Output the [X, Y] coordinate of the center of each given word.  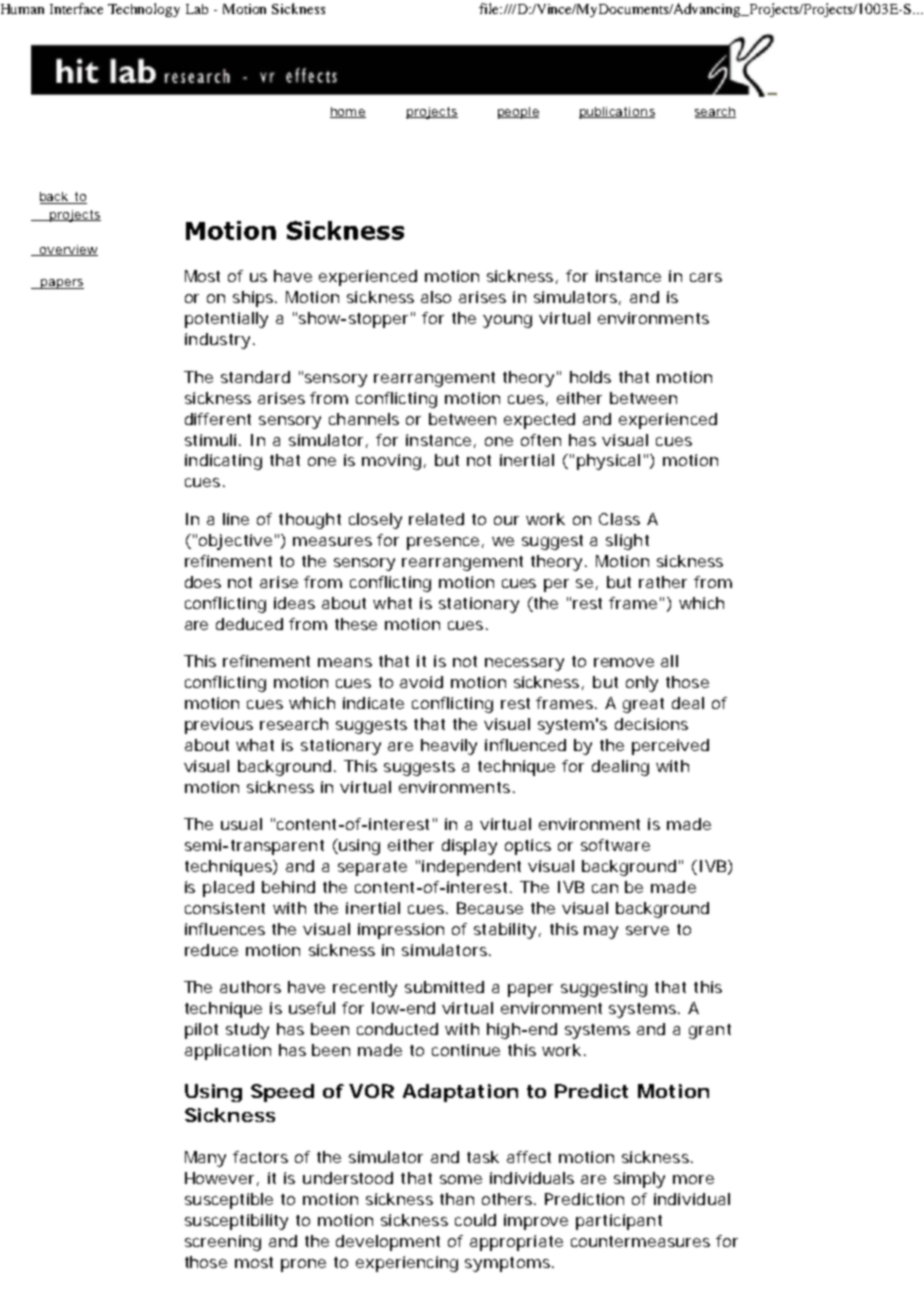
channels [364, 419]
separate [372, 868]
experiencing [407, 1264]
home [348, 112]
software [615, 845]
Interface [76, 8]
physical [608, 462]
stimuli [210, 440]
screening [223, 1243]
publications [617, 113]
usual [241, 824]
